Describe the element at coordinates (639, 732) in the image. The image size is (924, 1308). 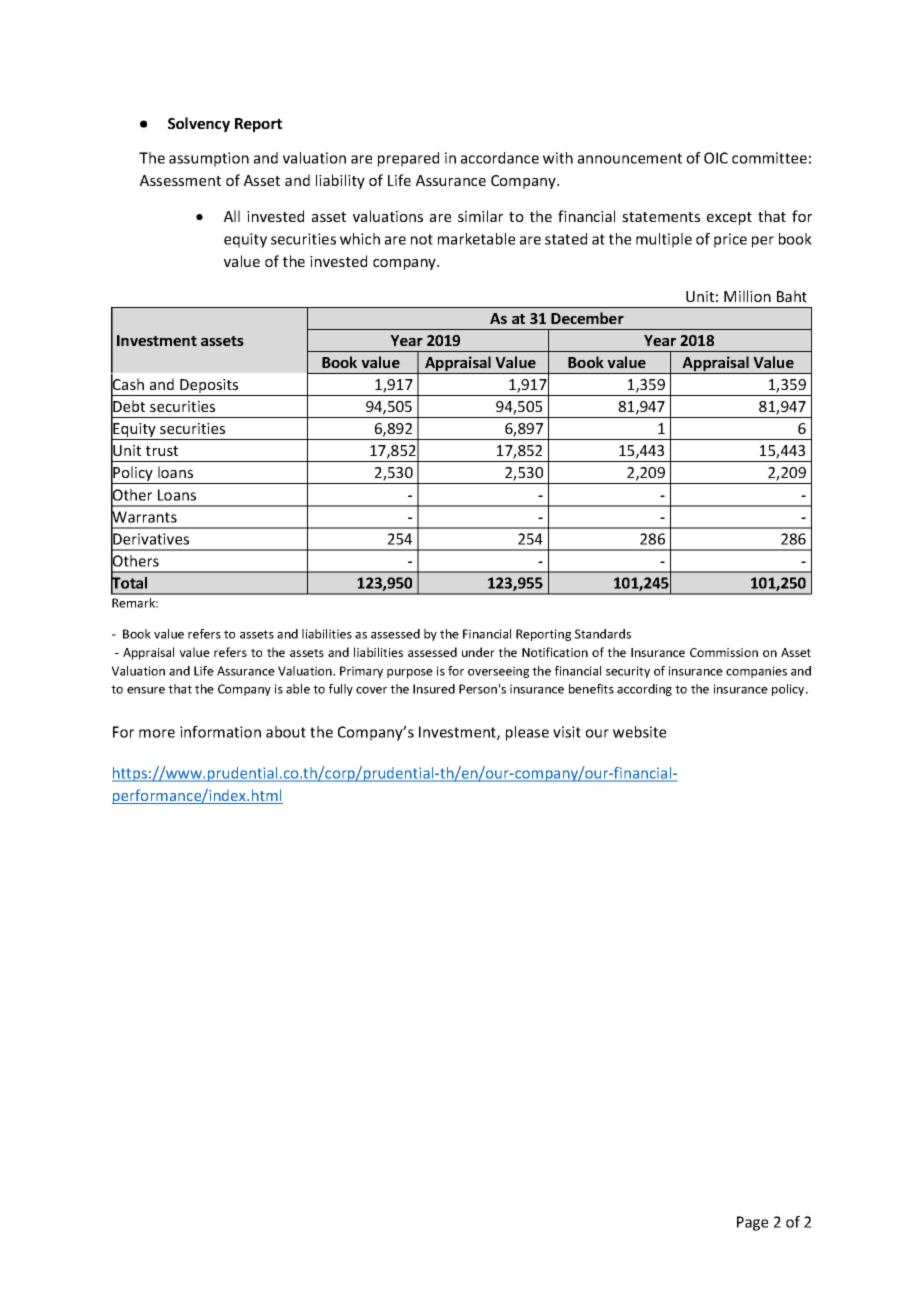
I see `website` at that location.
